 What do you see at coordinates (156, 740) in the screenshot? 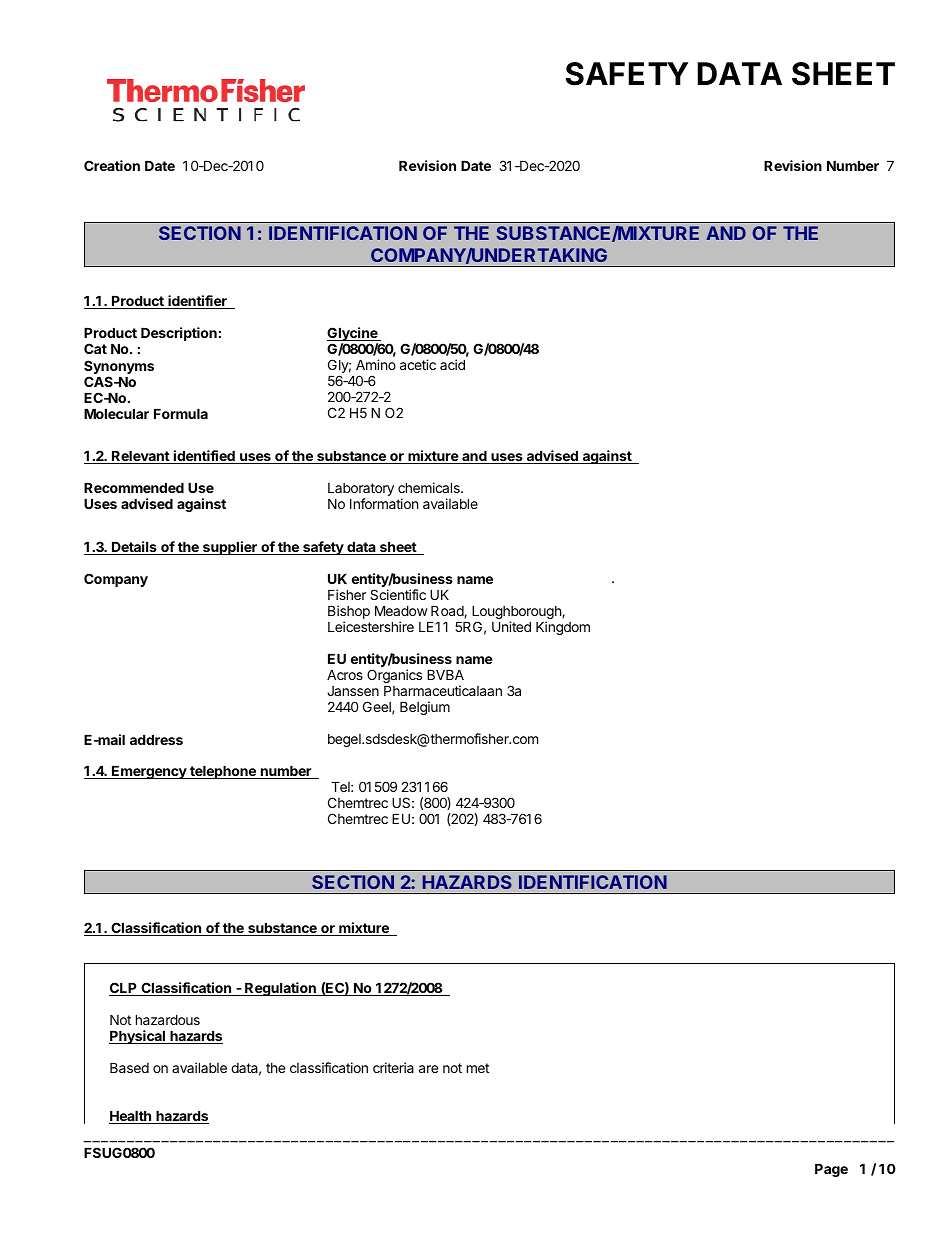
I see `address` at bounding box center [156, 740].
